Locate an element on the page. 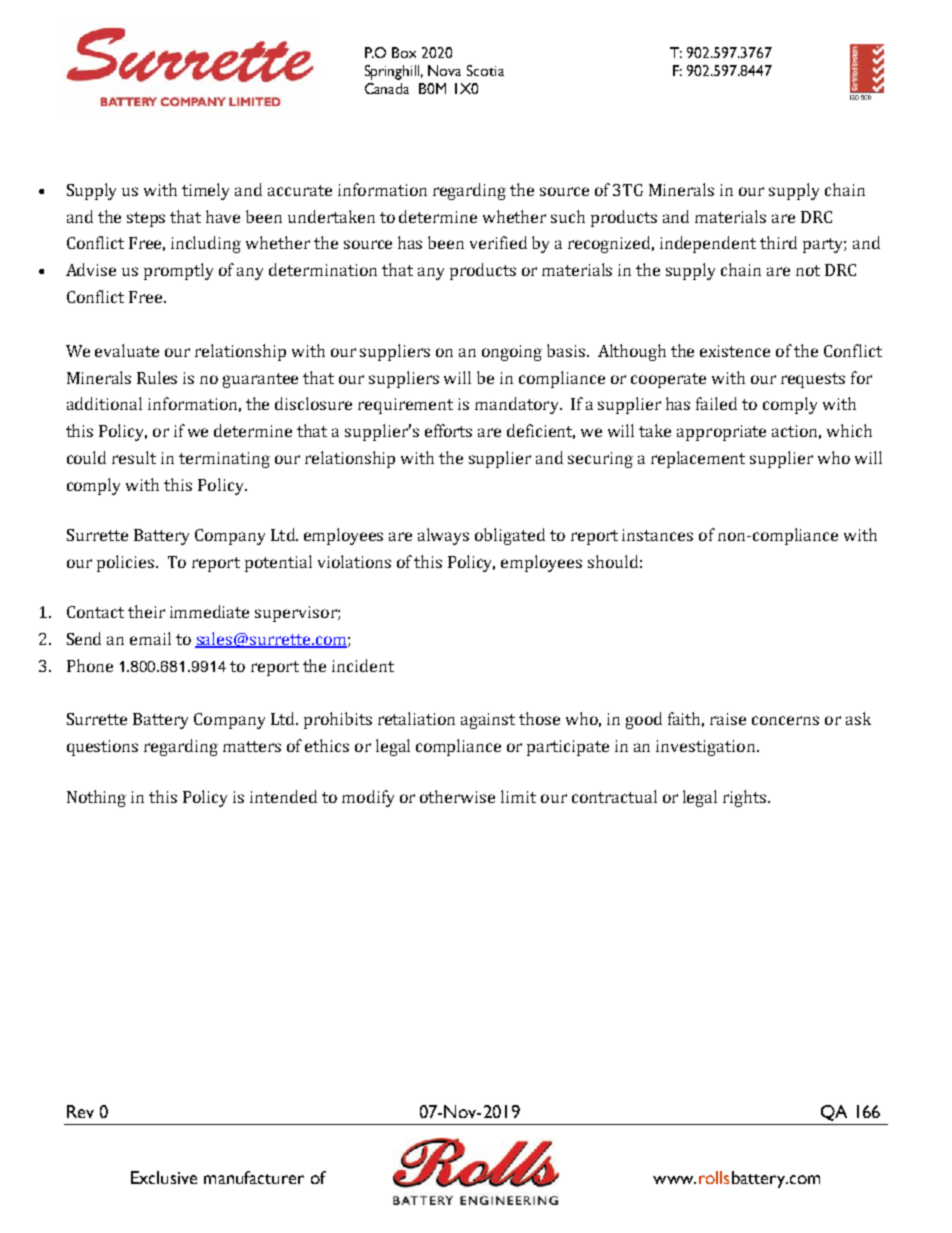 The image size is (952, 1233). Scotia is located at coordinates (485, 70).
